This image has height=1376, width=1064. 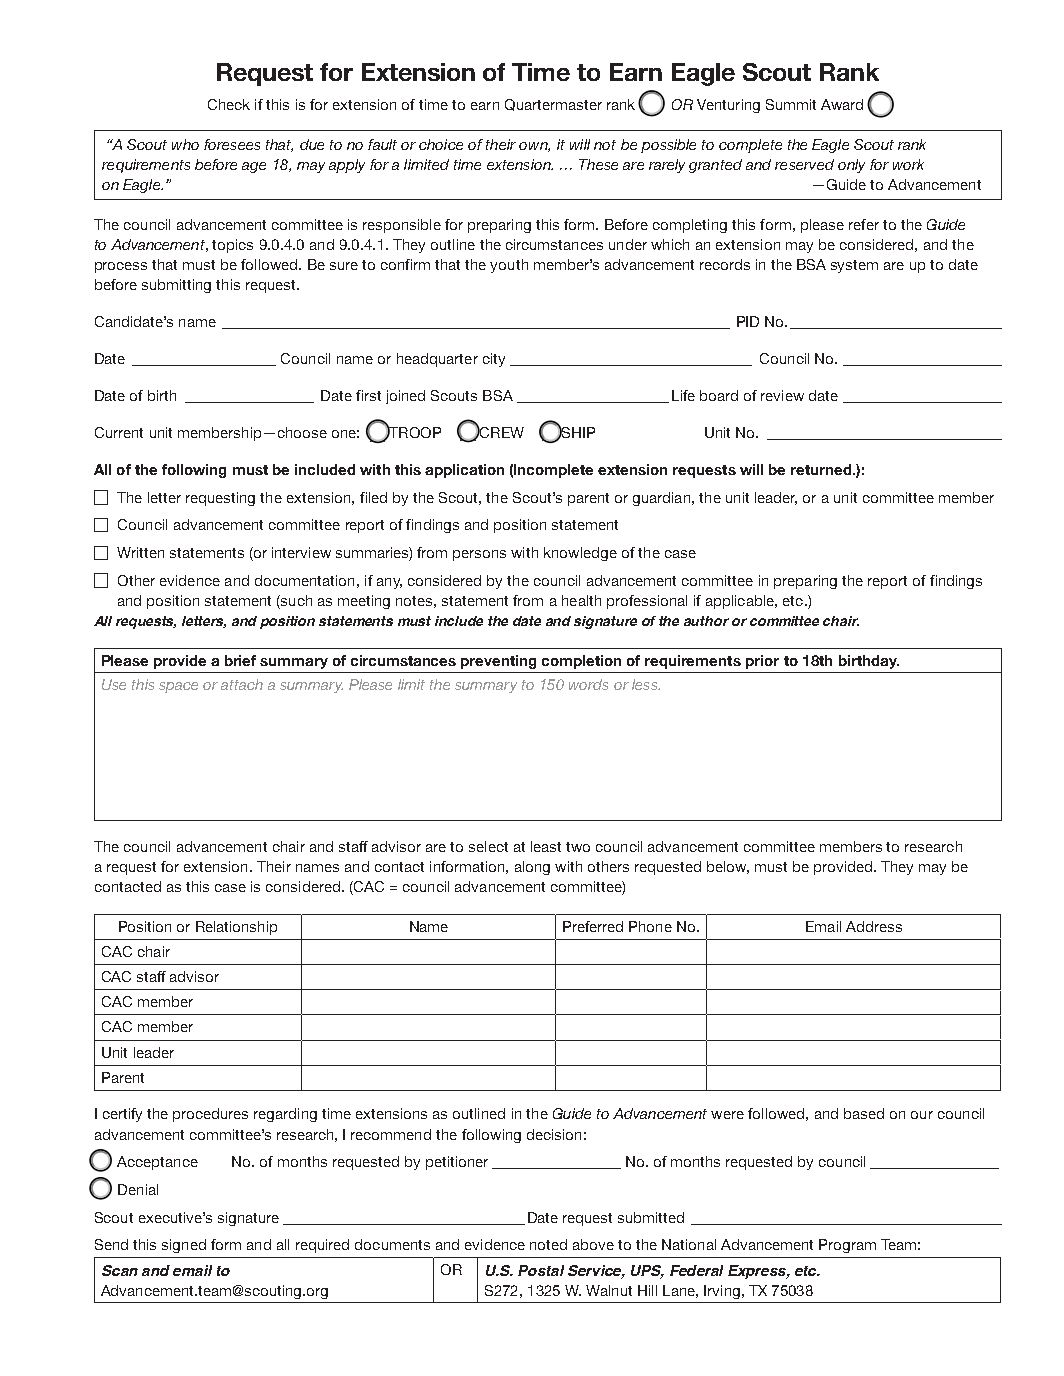 What do you see at coordinates (874, 926) in the image?
I see `Address` at bounding box center [874, 926].
